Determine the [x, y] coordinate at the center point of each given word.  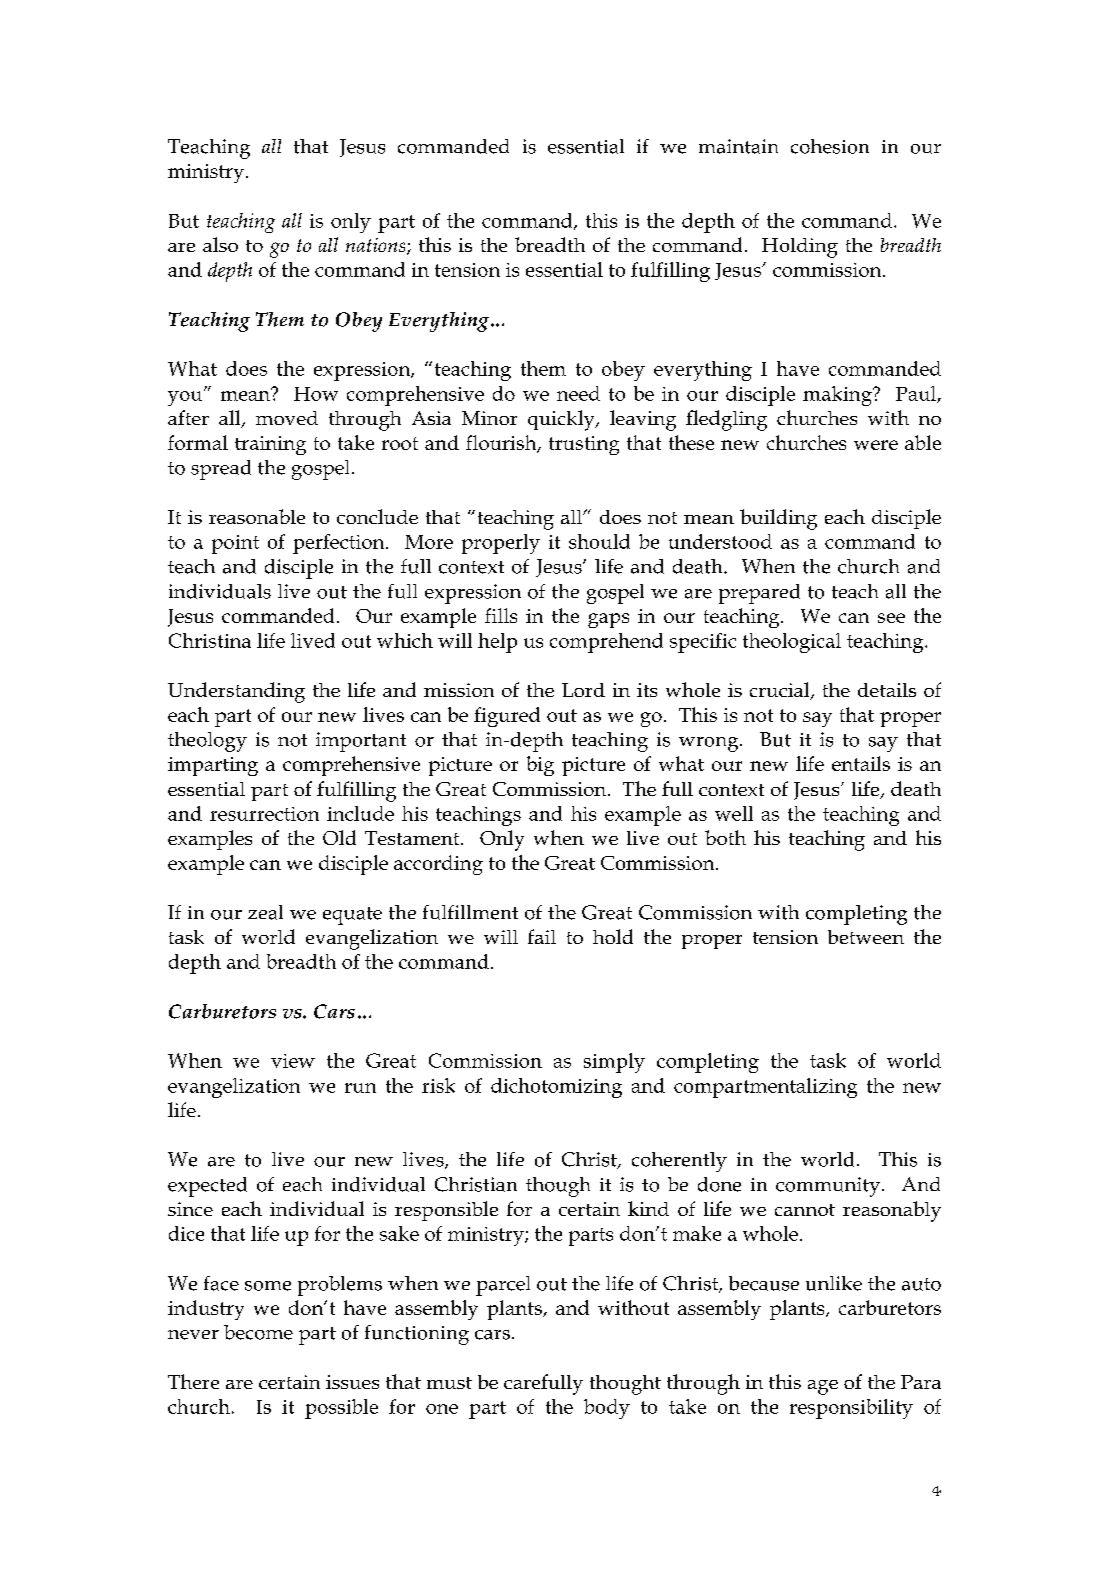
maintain [738, 146]
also [220, 244]
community [828, 1187]
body [607, 1409]
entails [861, 763]
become [258, 1332]
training [270, 445]
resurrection [264, 814]
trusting [584, 445]
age [823, 1387]
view [293, 1061]
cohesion [830, 146]
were [876, 445]
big [540, 766]
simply [614, 1063]
